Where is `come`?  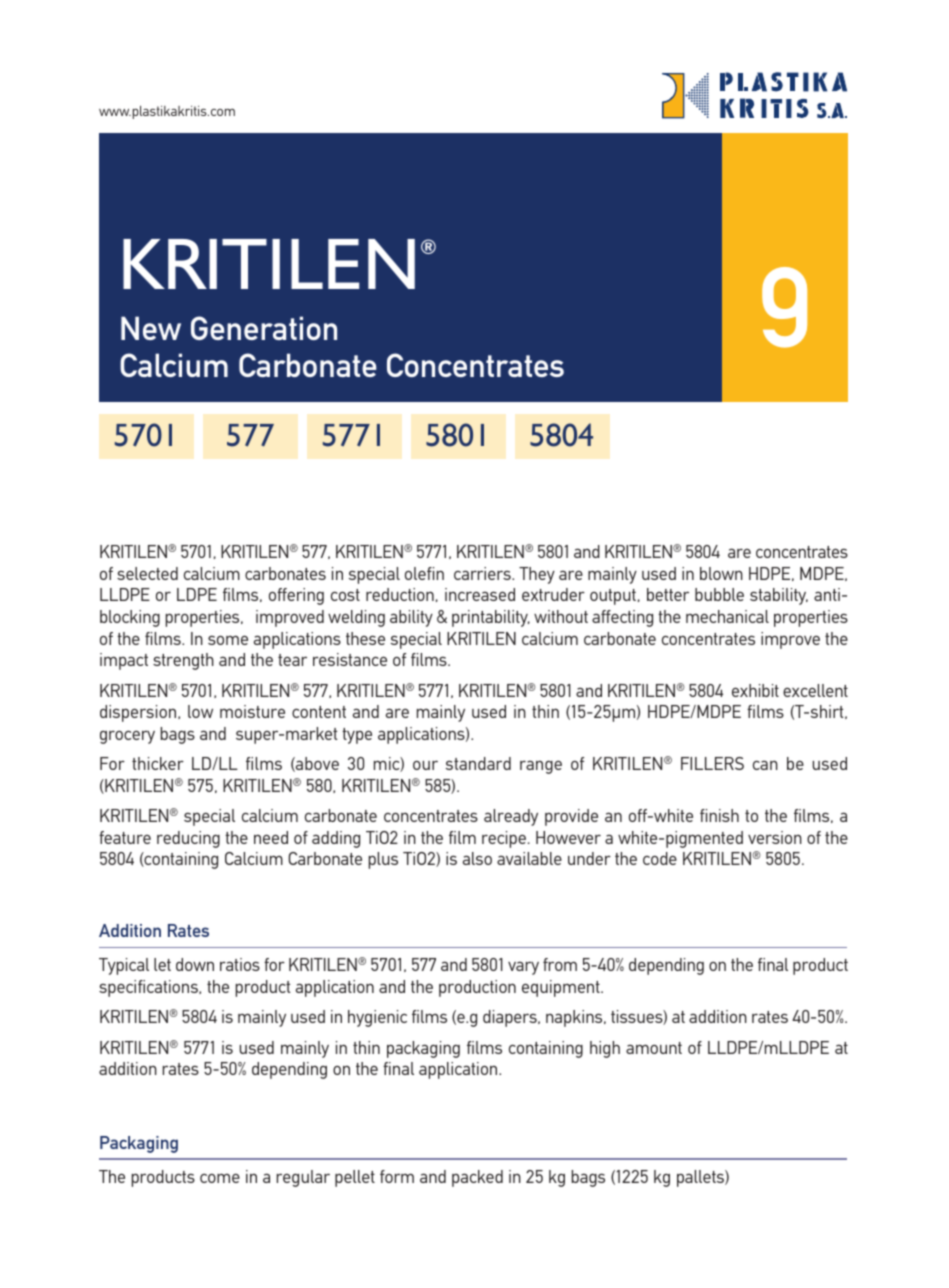
come is located at coordinates (220, 1178).
